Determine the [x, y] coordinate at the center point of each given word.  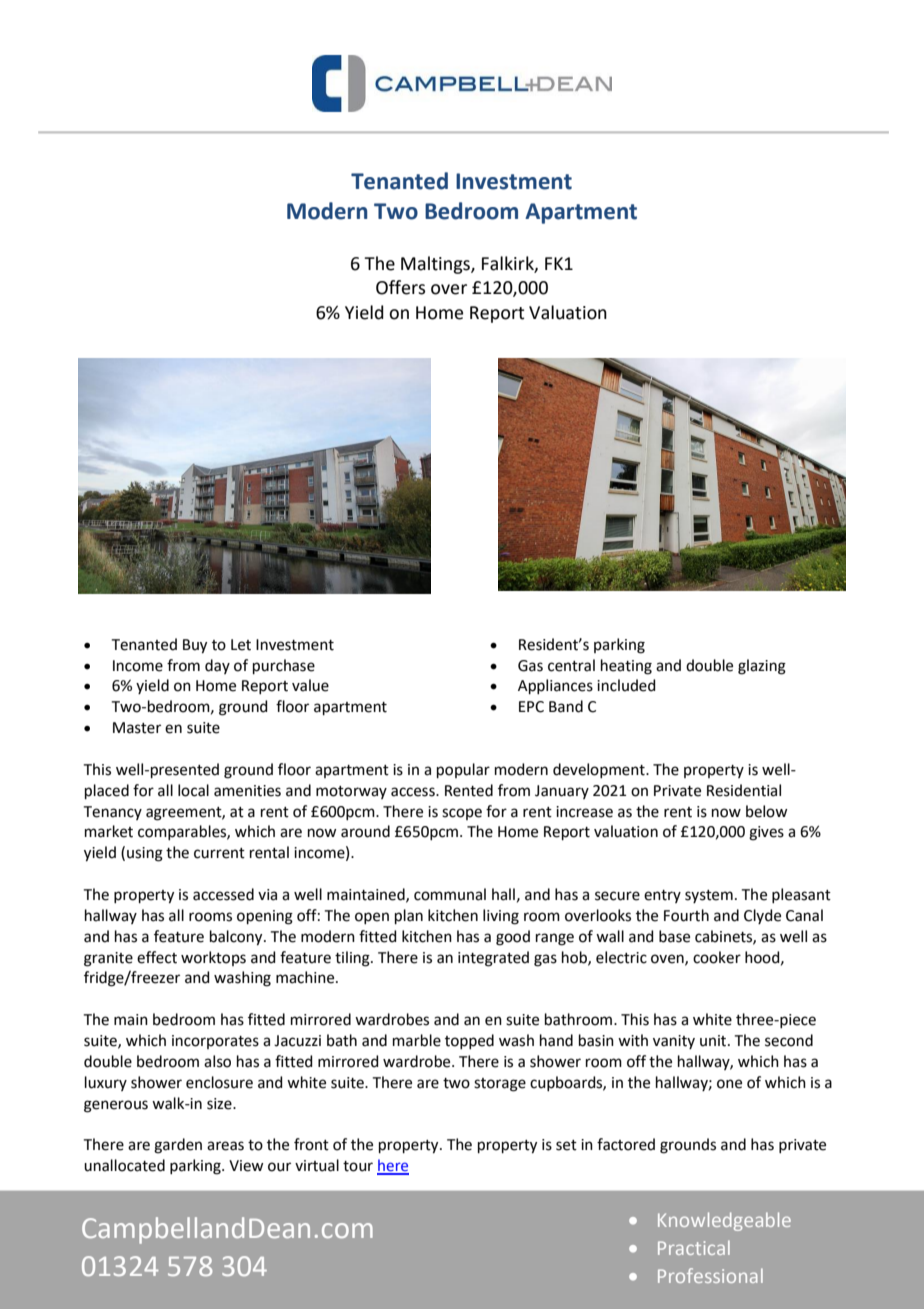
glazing [762, 667]
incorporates [215, 1042]
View [246, 1166]
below [767, 811]
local [193, 790]
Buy [195, 646]
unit [714, 1041]
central [571, 665]
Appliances [555, 686]
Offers [400, 287]
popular [463, 770]
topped [469, 1041]
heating [626, 667]
